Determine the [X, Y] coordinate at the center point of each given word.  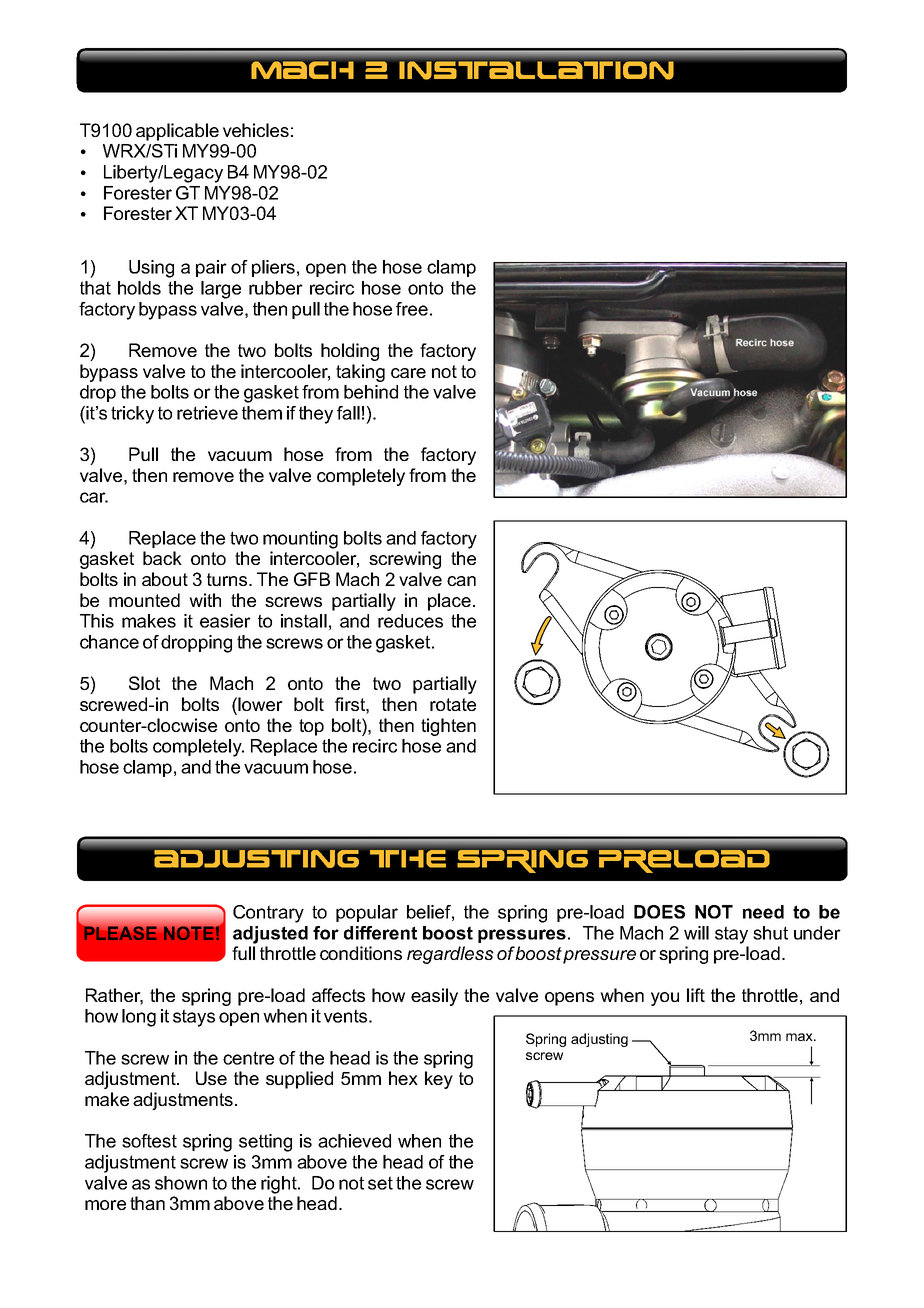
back [162, 558]
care [408, 373]
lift [696, 995]
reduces [410, 621]
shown [181, 1183]
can [461, 581]
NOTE [189, 933]
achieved [354, 1141]
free [412, 309]
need [763, 912]
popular [367, 913]
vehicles [256, 130]
